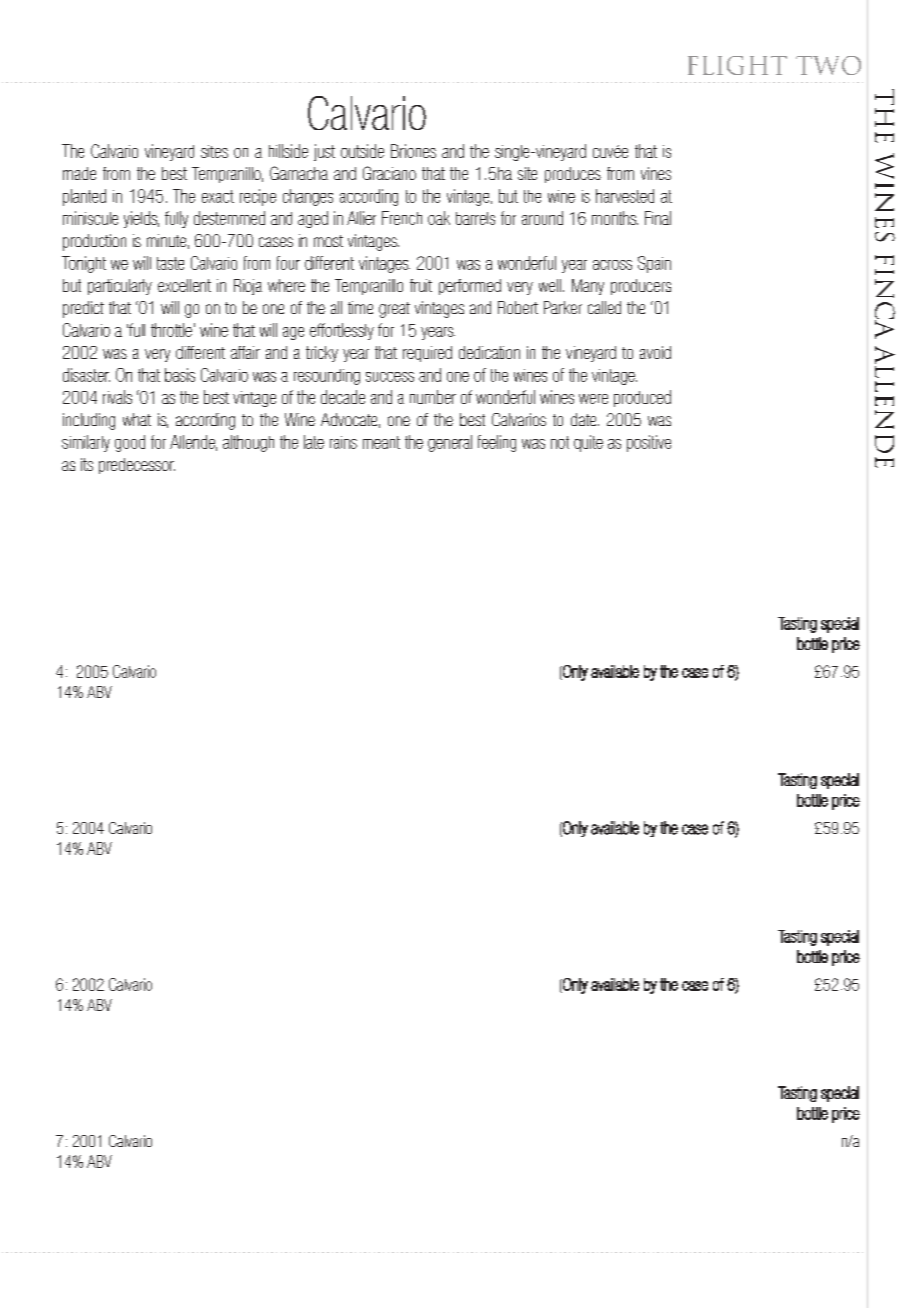  I want to click on fruit, so click(421, 285).
